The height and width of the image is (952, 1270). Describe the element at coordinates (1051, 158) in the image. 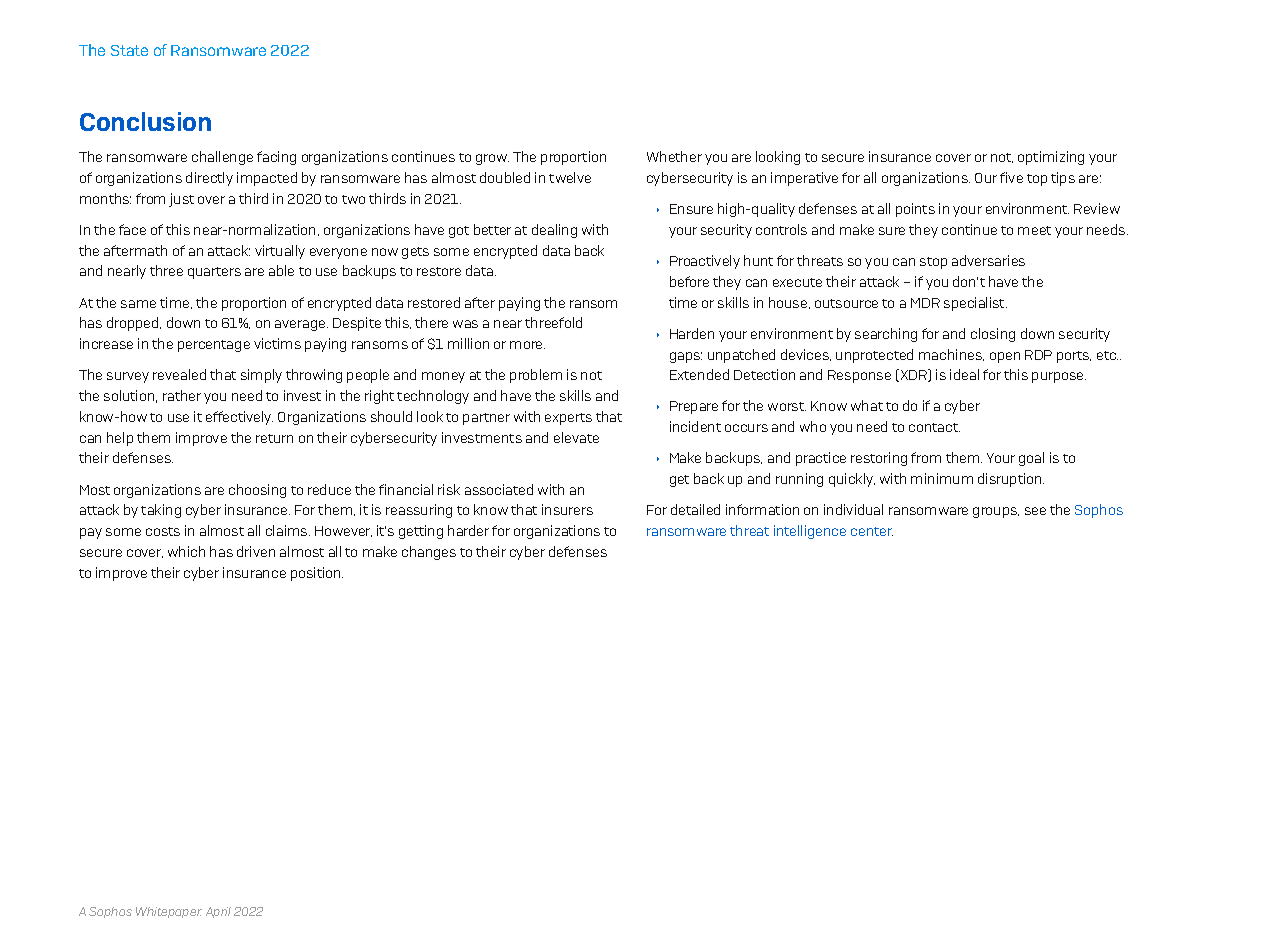

I see `optimizing` at that location.
